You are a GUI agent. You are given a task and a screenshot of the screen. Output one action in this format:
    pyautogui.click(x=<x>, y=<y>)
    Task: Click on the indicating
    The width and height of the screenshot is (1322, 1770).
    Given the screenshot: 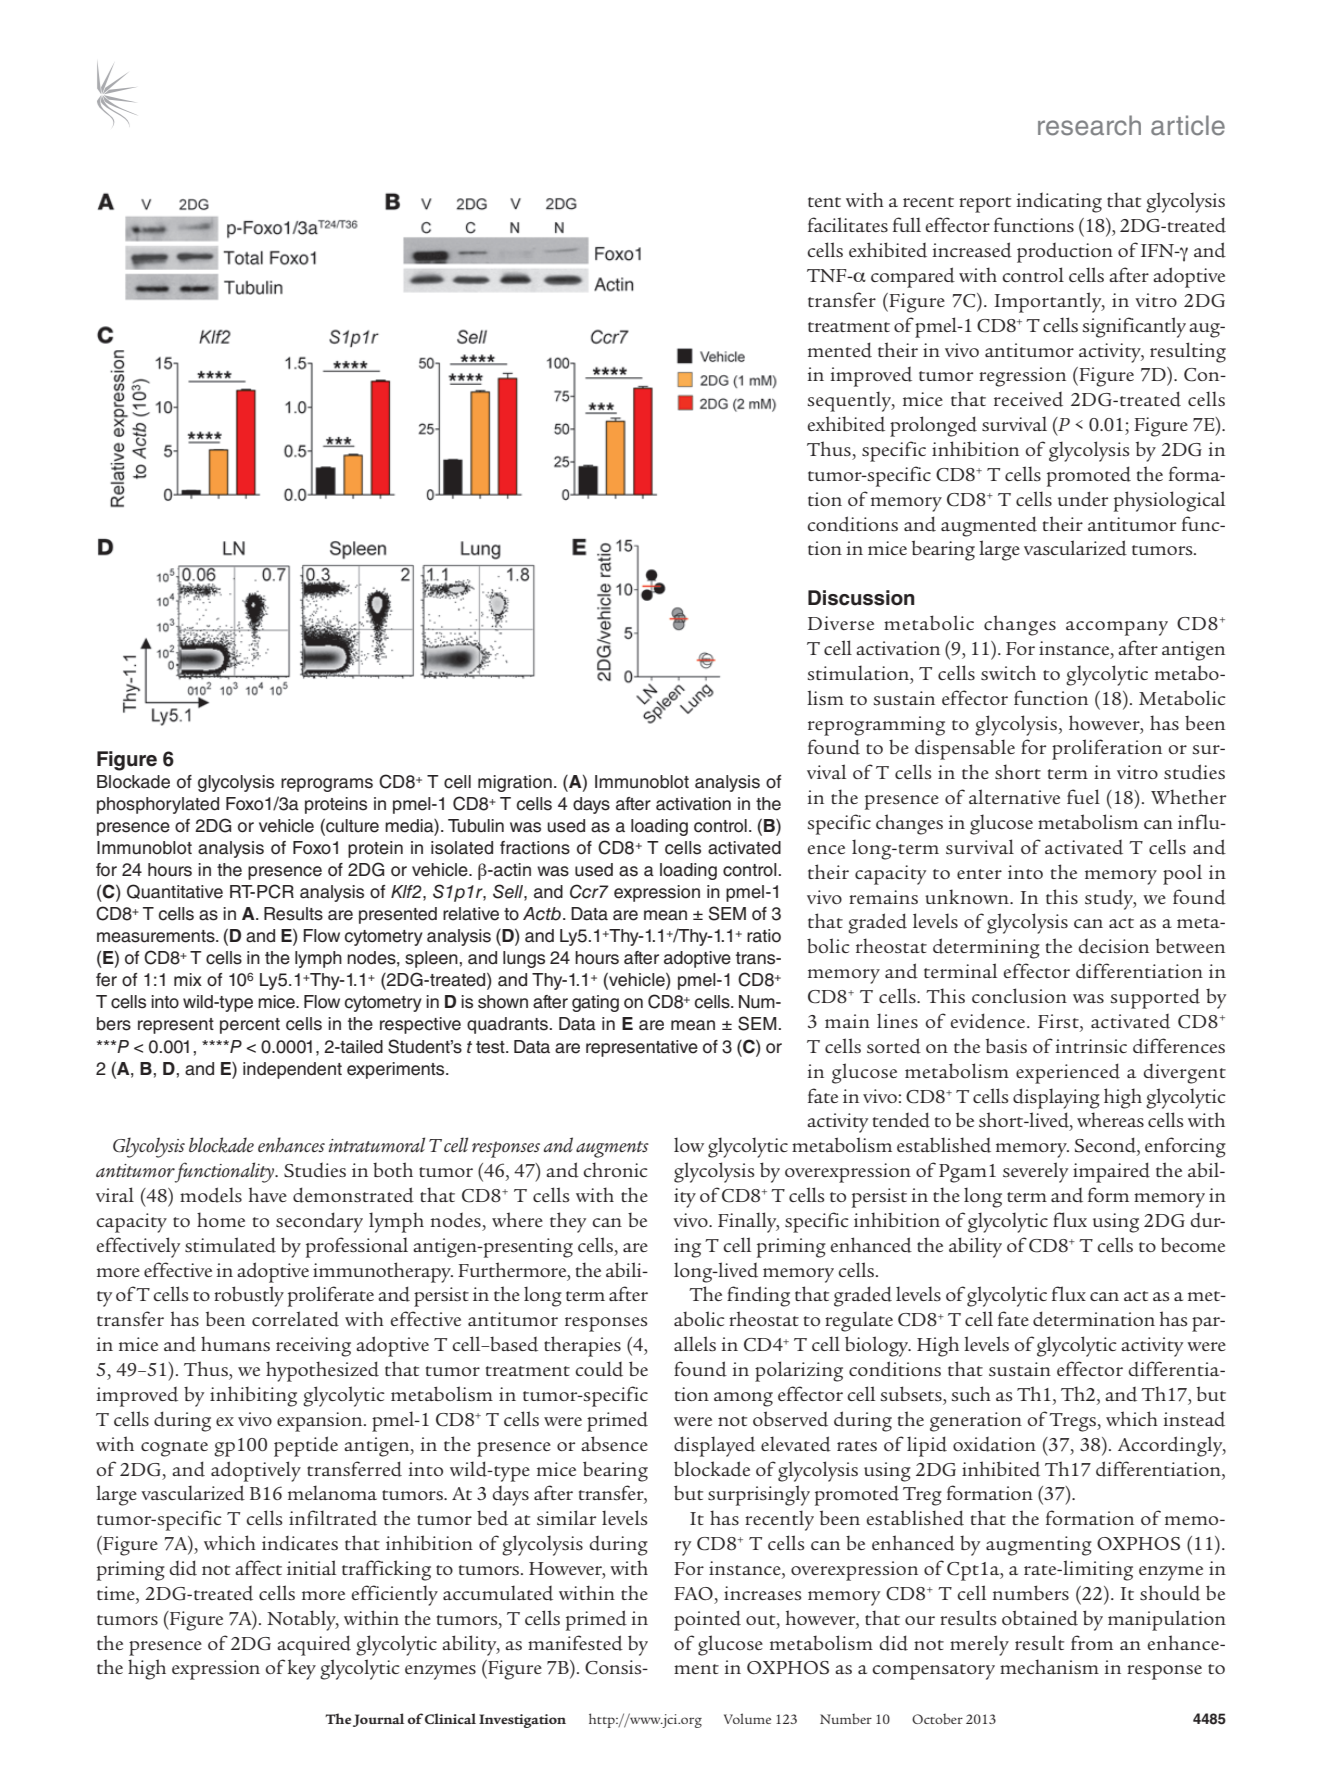 What is the action you would take?
    pyautogui.click(x=1059, y=203)
